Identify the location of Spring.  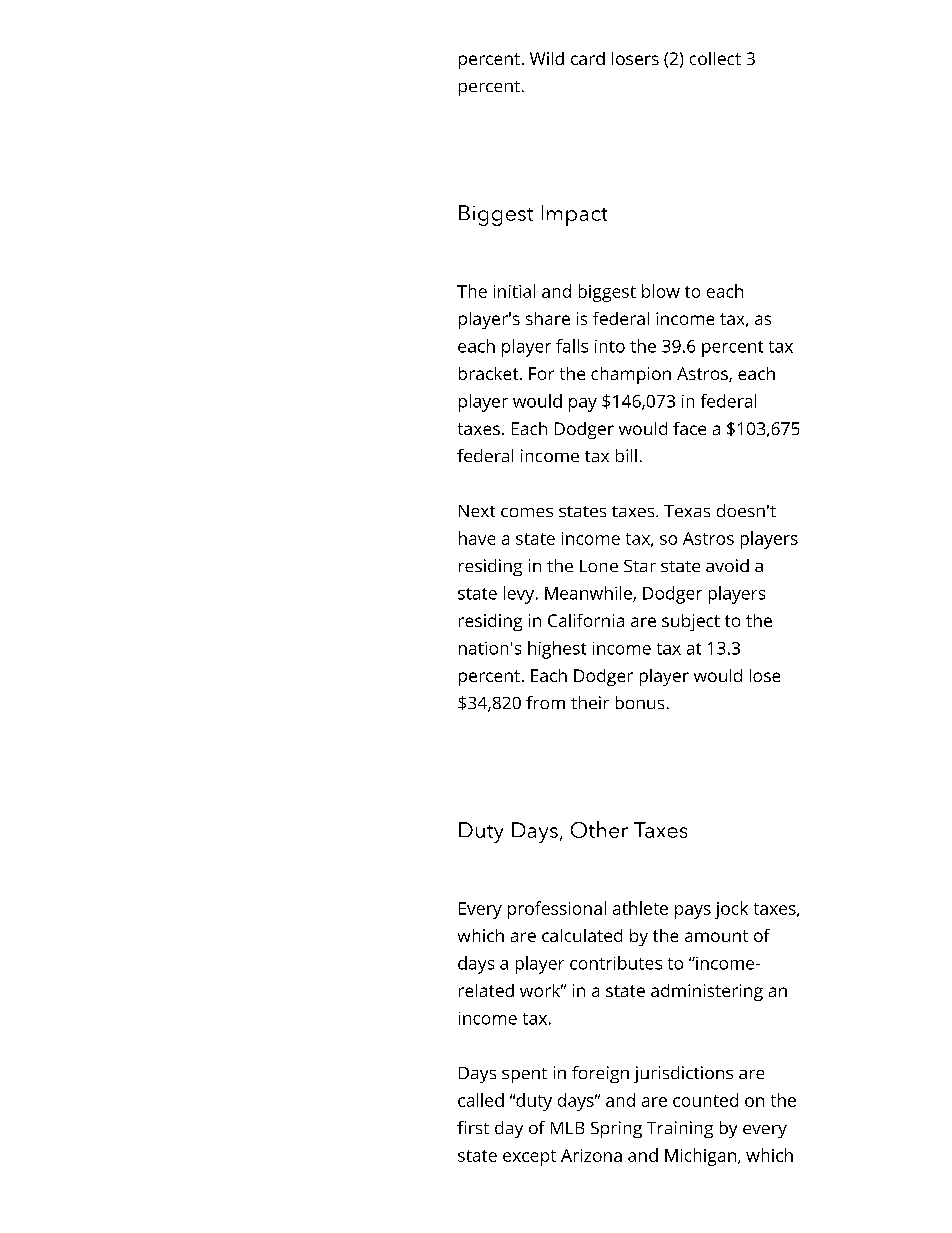
(616, 1129).
